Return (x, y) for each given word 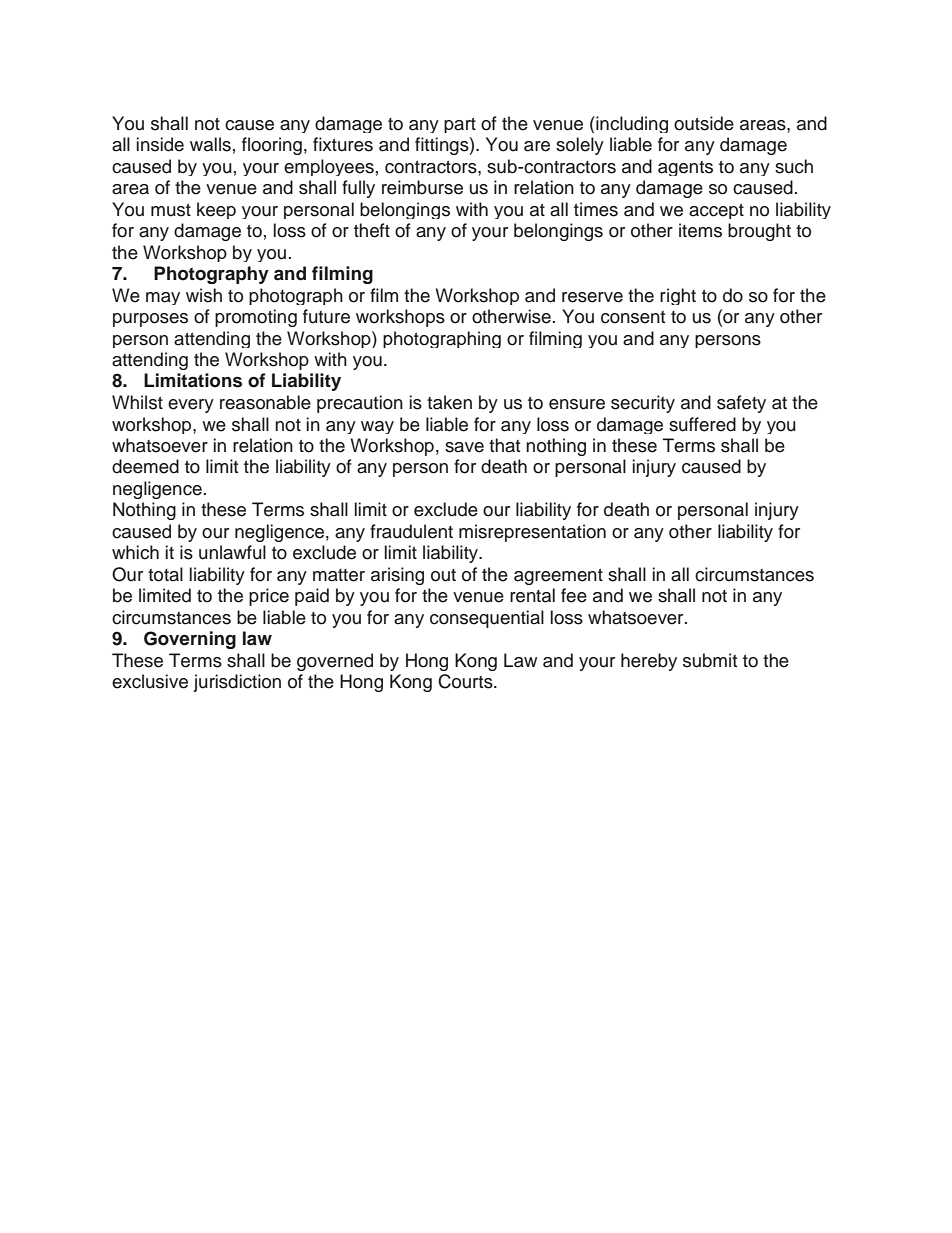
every (191, 406)
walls (210, 144)
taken (449, 402)
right (678, 296)
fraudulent (411, 531)
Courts (466, 681)
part (460, 125)
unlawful (232, 552)
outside (704, 123)
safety (741, 404)
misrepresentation (532, 533)
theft (372, 230)
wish (204, 295)
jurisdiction (237, 683)
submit (710, 660)
